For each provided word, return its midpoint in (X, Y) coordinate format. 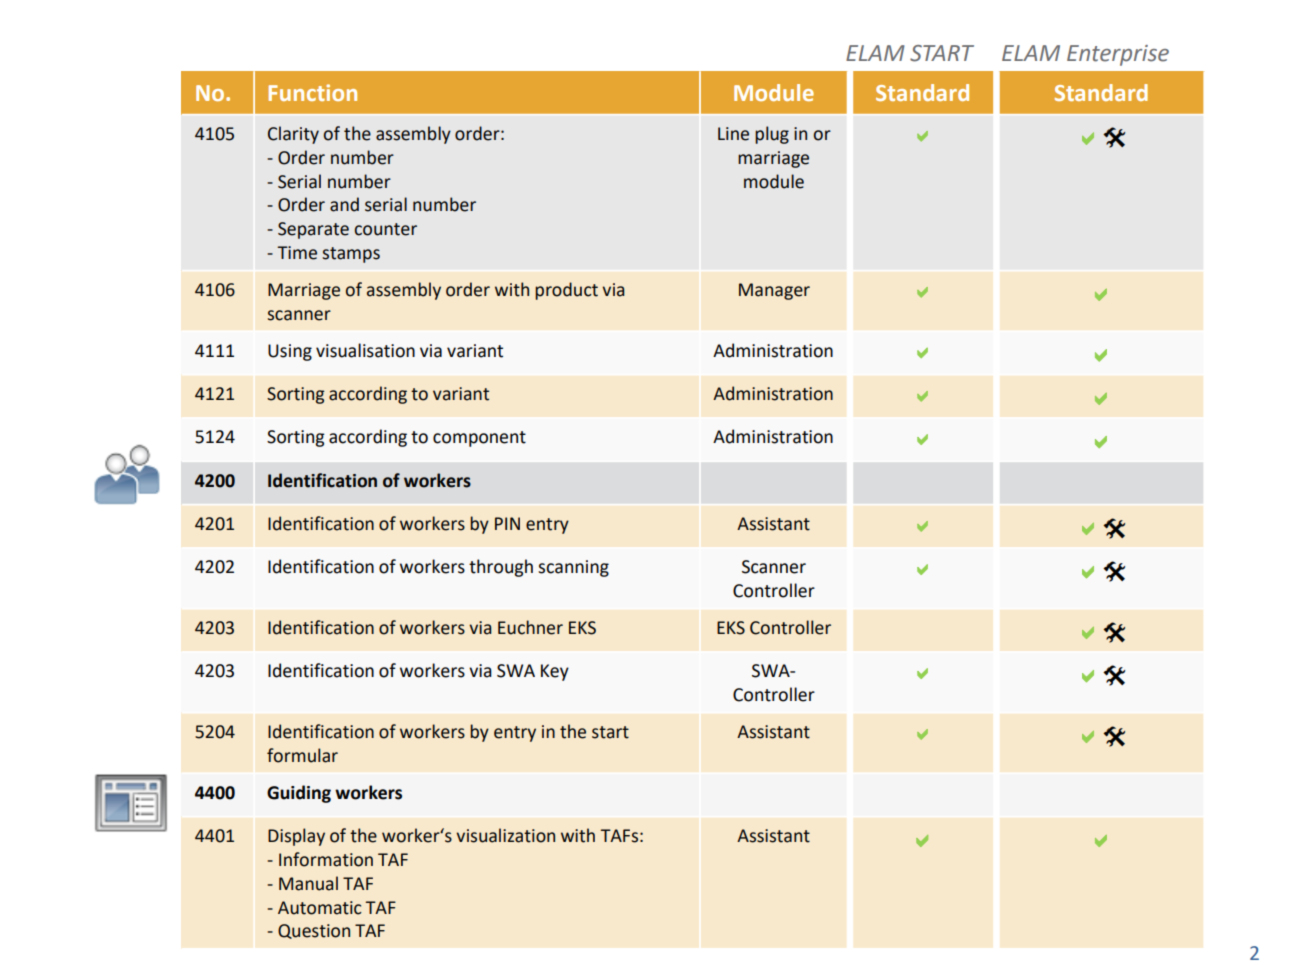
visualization (505, 835)
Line (733, 134)
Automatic (320, 908)
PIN (507, 523)
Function (312, 92)
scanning (573, 568)
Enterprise (1118, 55)
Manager (774, 291)
